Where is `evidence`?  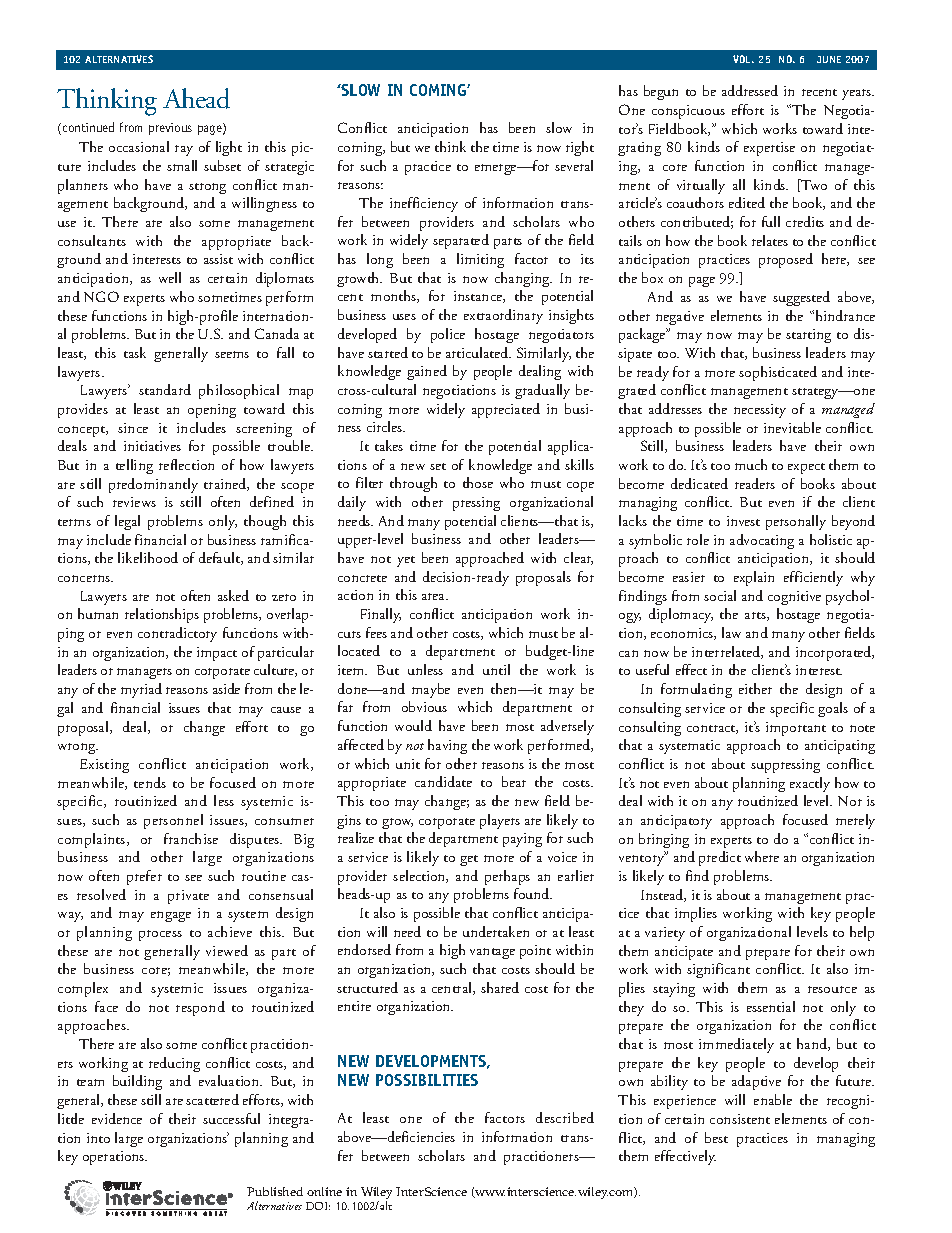 evidence is located at coordinates (117, 1118).
